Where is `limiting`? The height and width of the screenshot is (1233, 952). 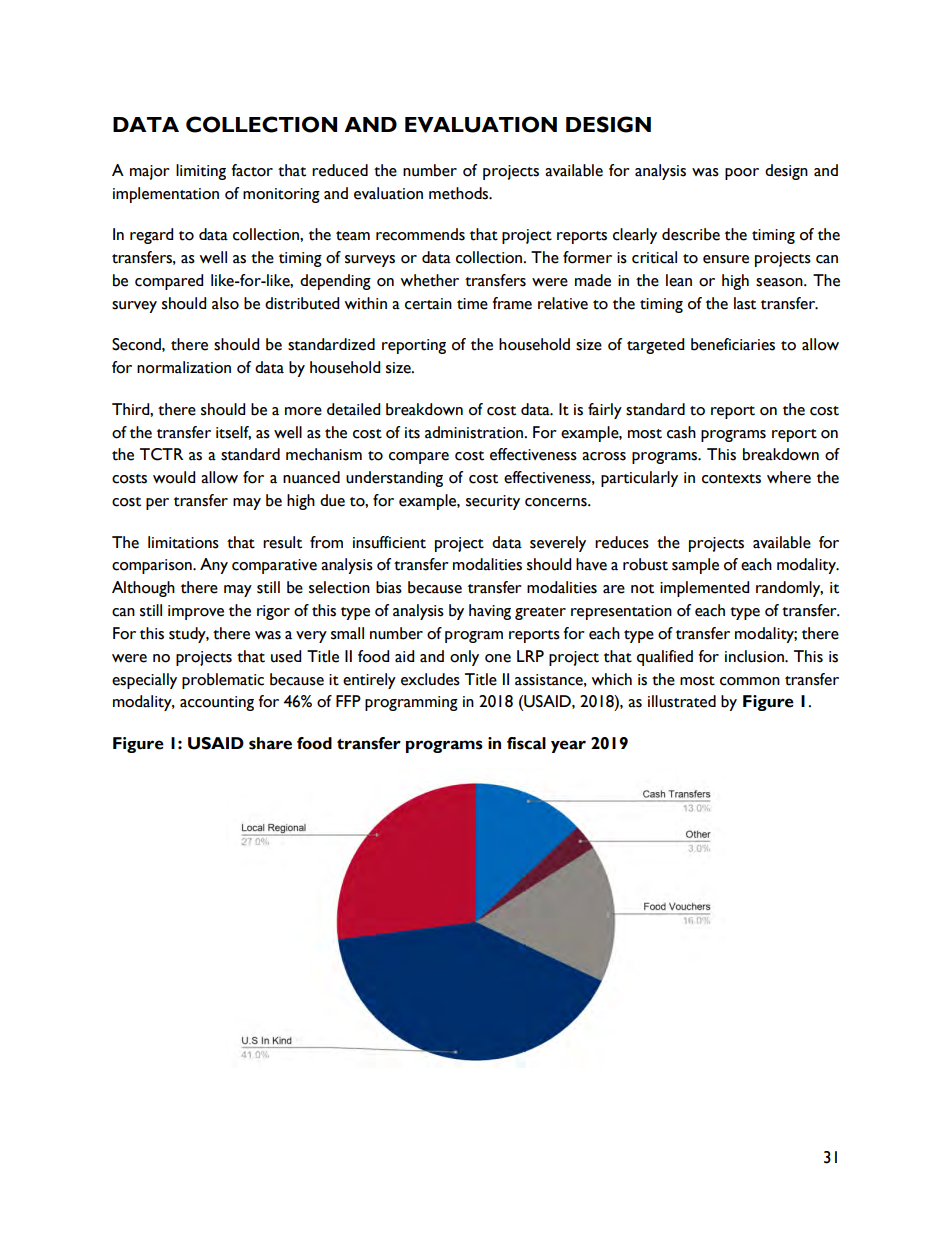
limiting is located at coordinates (201, 172).
